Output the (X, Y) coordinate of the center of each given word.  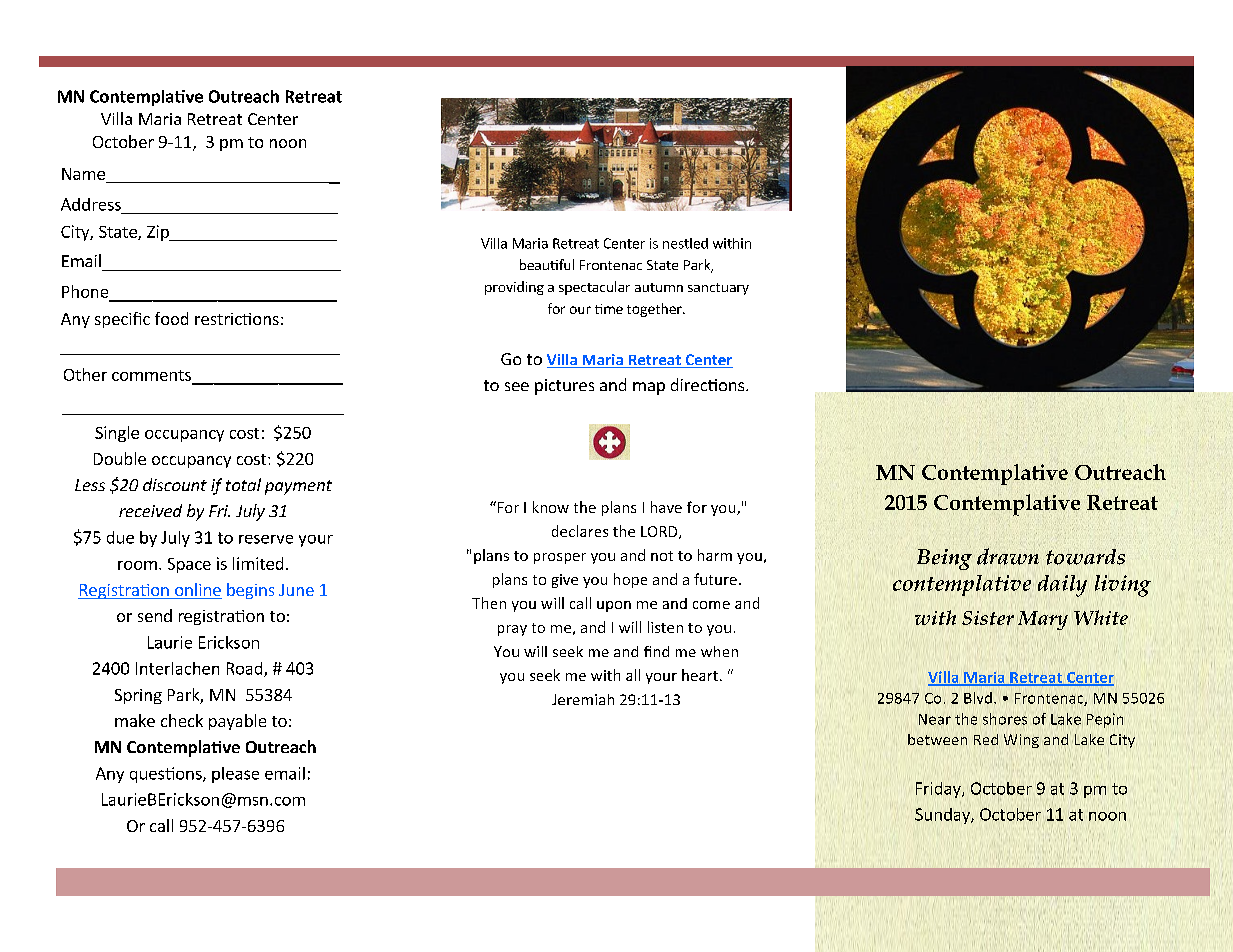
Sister (988, 618)
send (155, 615)
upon (614, 606)
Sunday (943, 816)
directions (709, 384)
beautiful (547, 264)
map (649, 388)
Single (117, 434)
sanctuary (718, 289)
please (235, 775)
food (171, 318)
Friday (939, 790)
